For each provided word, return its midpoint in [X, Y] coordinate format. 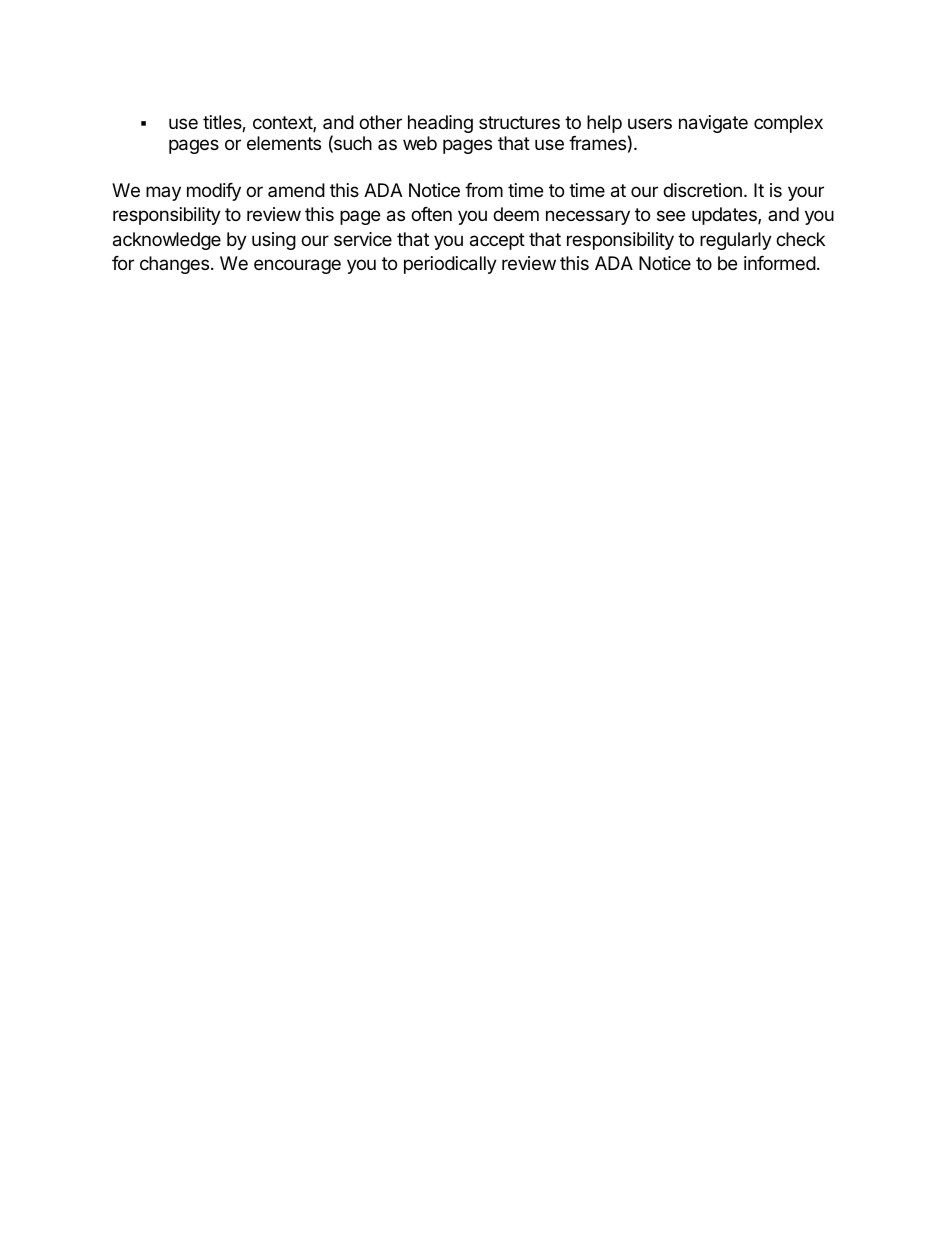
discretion [702, 190]
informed [780, 263]
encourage [297, 266]
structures [519, 122]
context [283, 124]
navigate [713, 124]
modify [214, 192]
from [484, 190]
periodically [450, 265]
